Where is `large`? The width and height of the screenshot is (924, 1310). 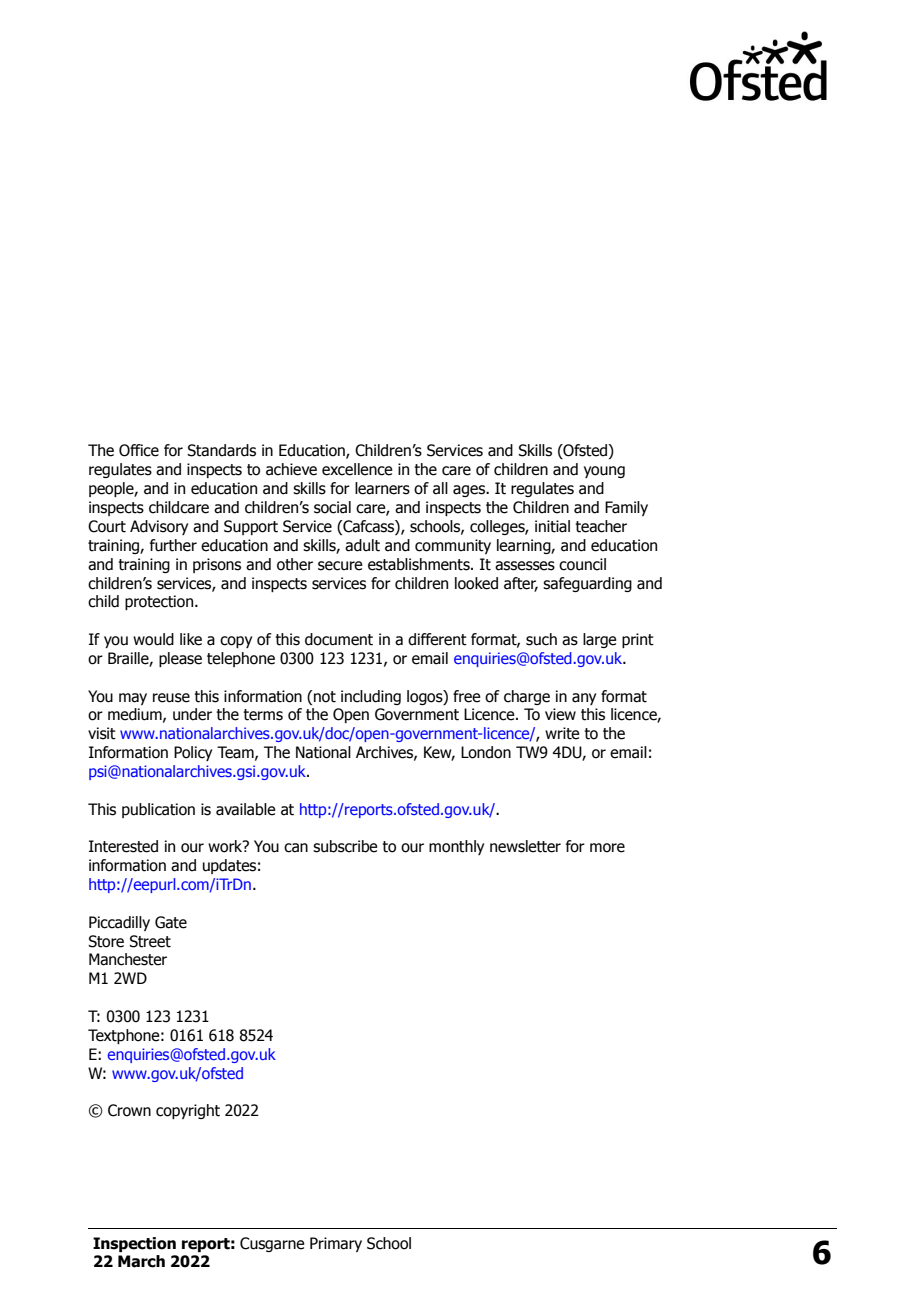
large is located at coordinates (600, 640).
